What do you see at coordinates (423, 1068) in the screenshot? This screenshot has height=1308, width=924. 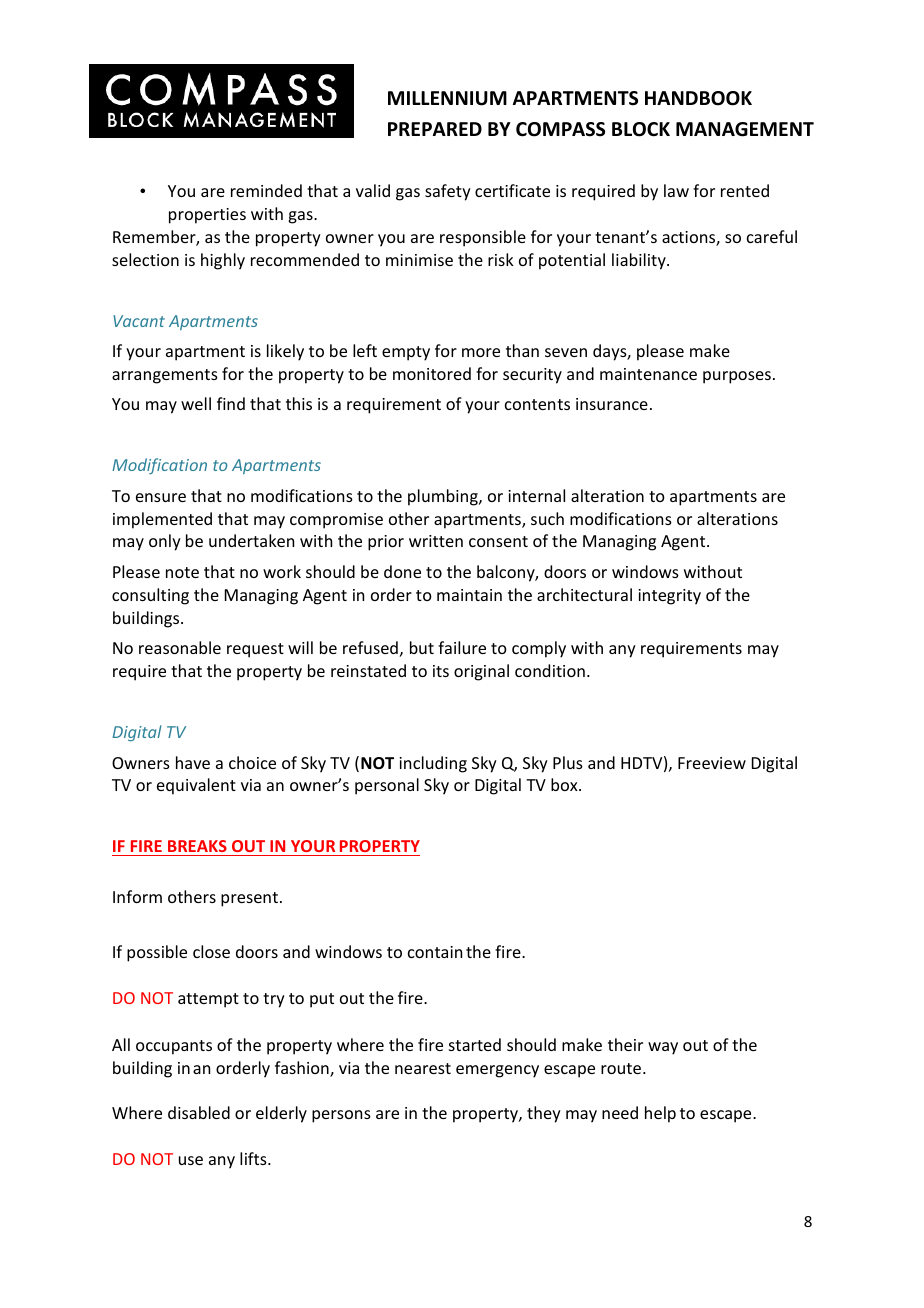 I see `nearest` at bounding box center [423, 1068].
